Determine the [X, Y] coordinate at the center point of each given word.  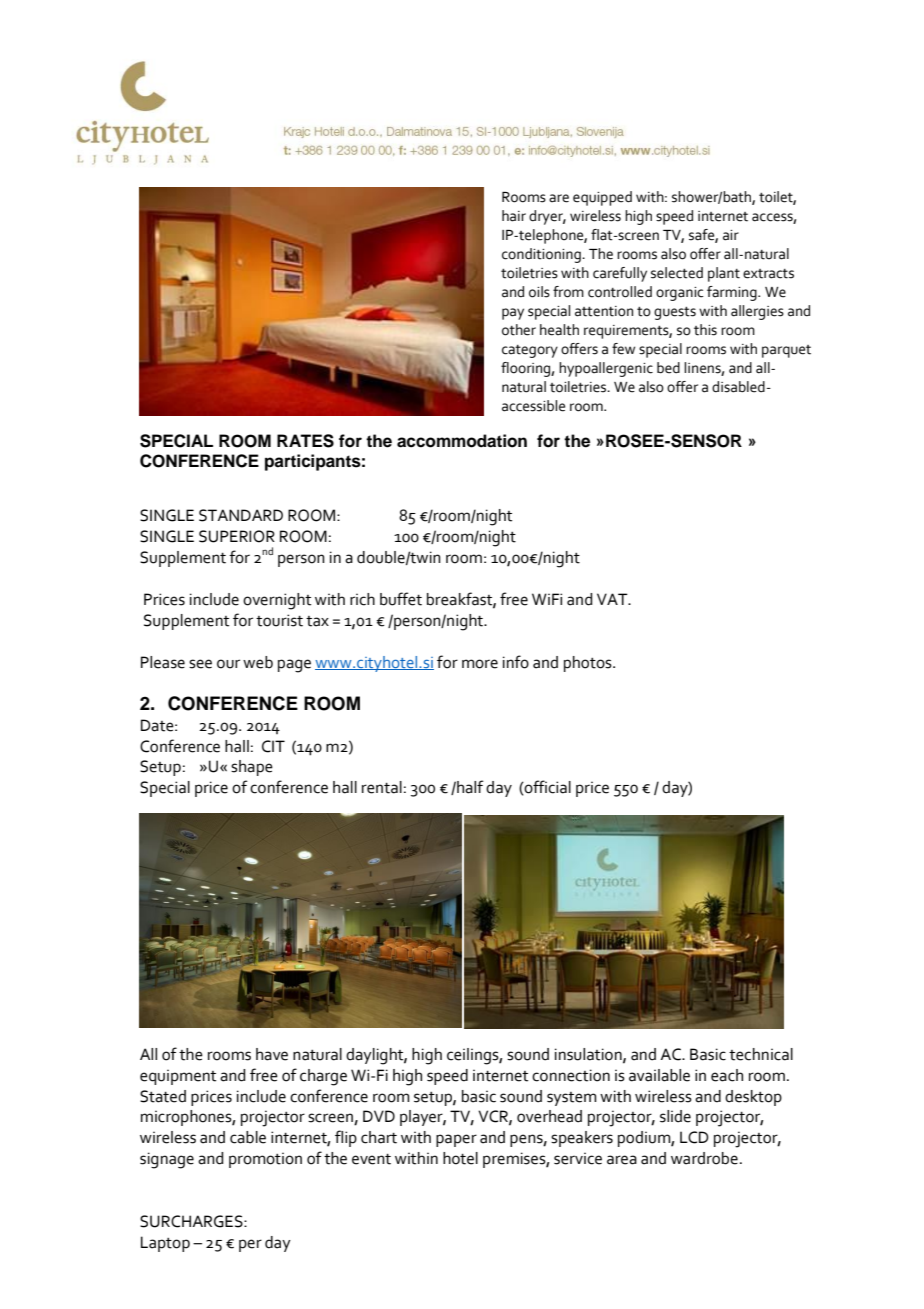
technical [761, 1054]
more [480, 664]
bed [668, 368]
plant [724, 274]
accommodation [462, 441]
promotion [265, 1160]
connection [571, 1075]
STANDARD [241, 515]
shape [252, 768]
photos [589, 664]
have [272, 1054]
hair [514, 216]
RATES [305, 441]
